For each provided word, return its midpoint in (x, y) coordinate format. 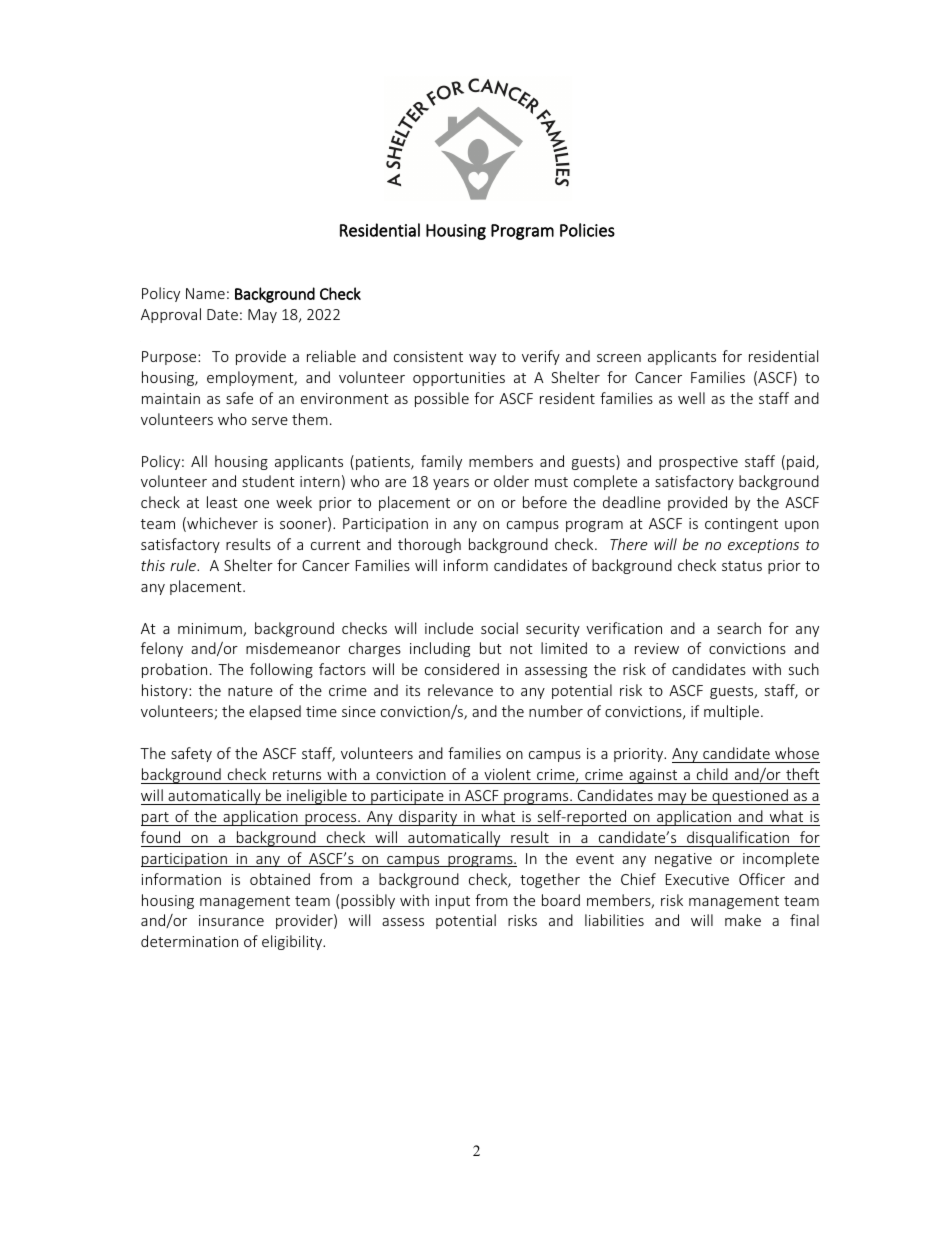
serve (270, 421)
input (453, 902)
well (691, 398)
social (499, 628)
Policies (587, 230)
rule (184, 565)
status (742, 566)
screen (619, 358)
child (712, 774)
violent (507, 774)
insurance (231, 920)
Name (205, 293)
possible (442, 399)
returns (297, 775)
